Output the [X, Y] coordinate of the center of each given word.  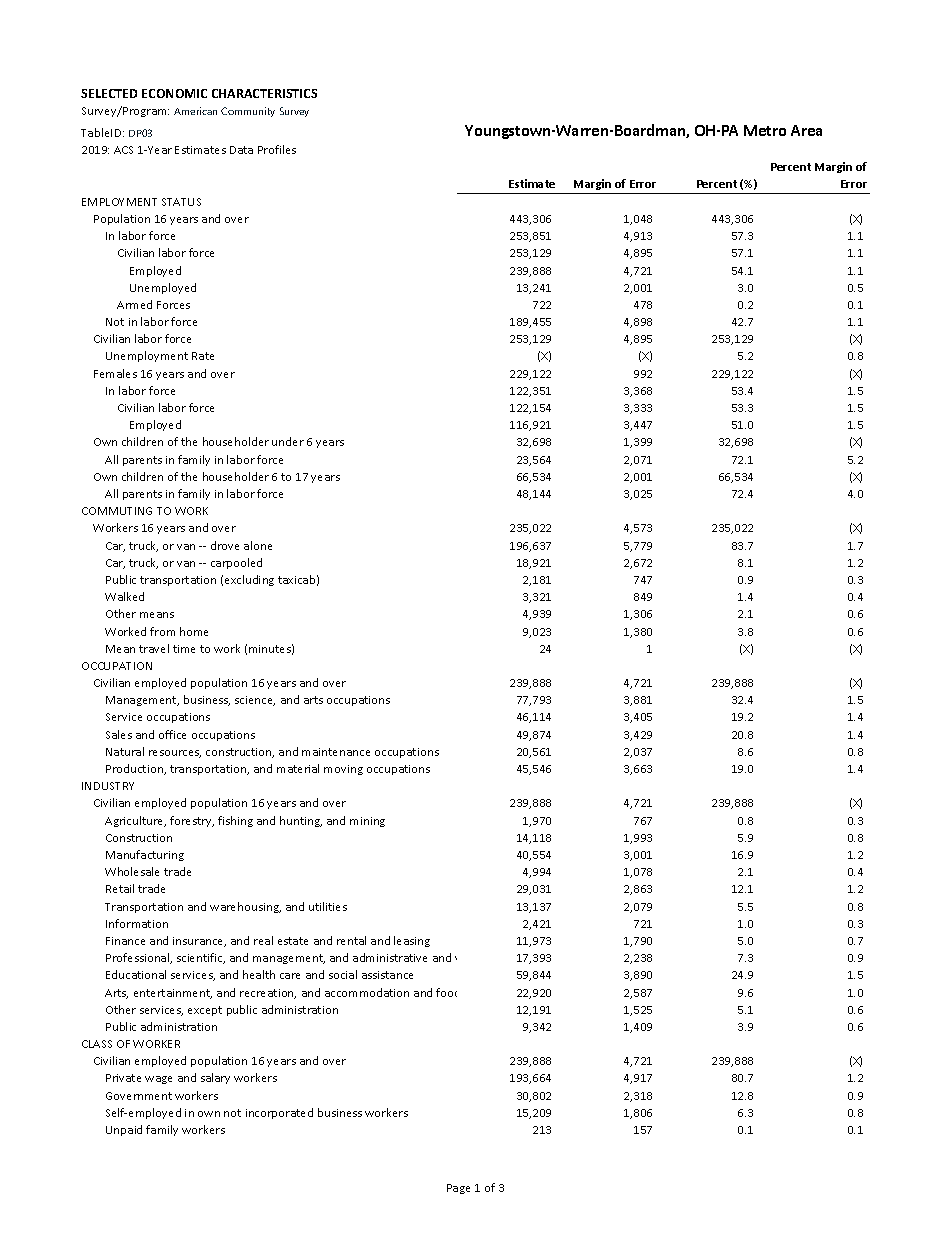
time [184, 649]
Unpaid [124, 1130]
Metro [765, 130]
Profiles [277, 149]
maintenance [336, 752]
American [195, 111]
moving [343, 770]
